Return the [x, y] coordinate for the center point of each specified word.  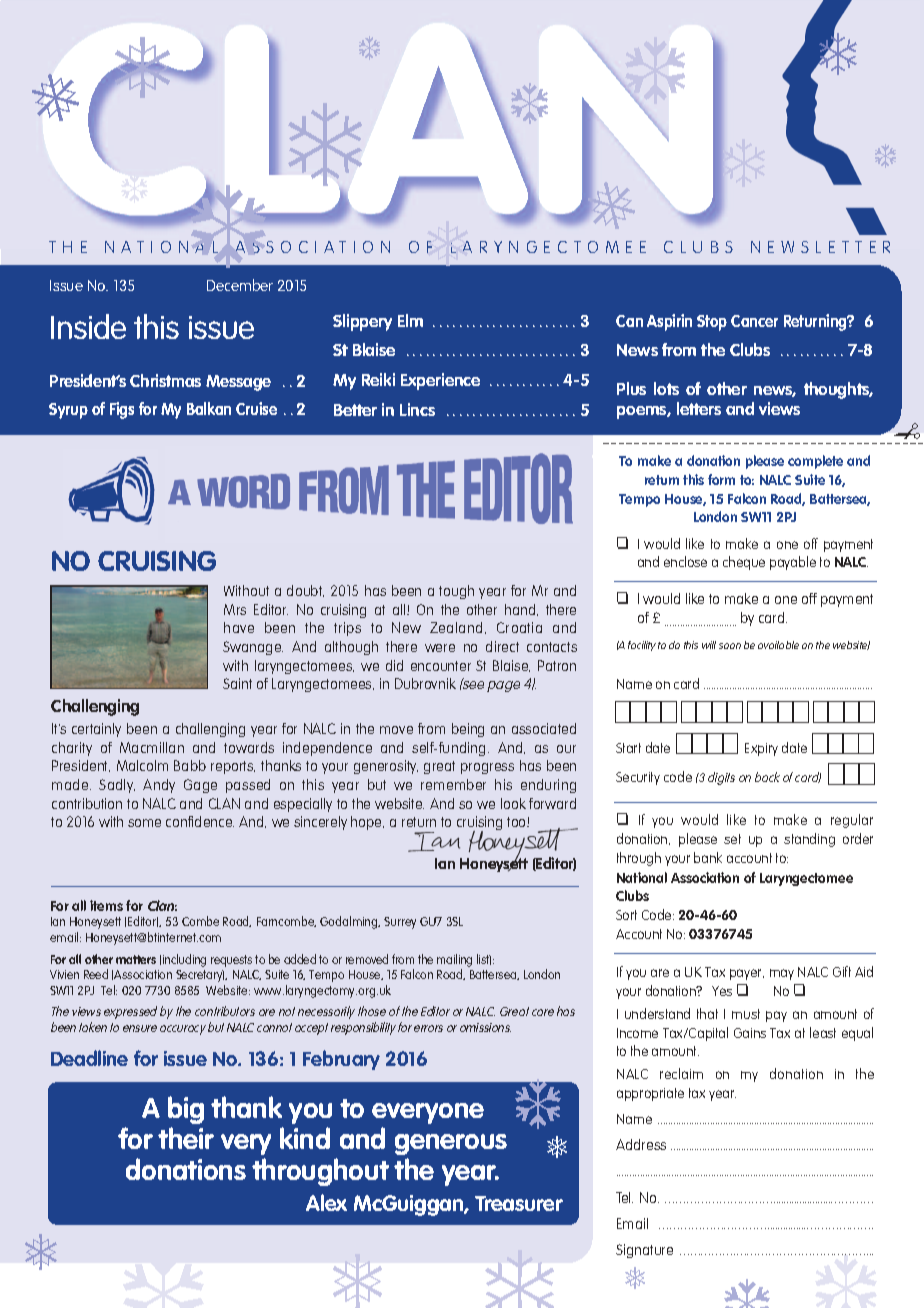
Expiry [761, 749]
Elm [410, 320]
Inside [88, 326]
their [186, 1138]
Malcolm [142, 765]
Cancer [754, 321]
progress [487, 768]
